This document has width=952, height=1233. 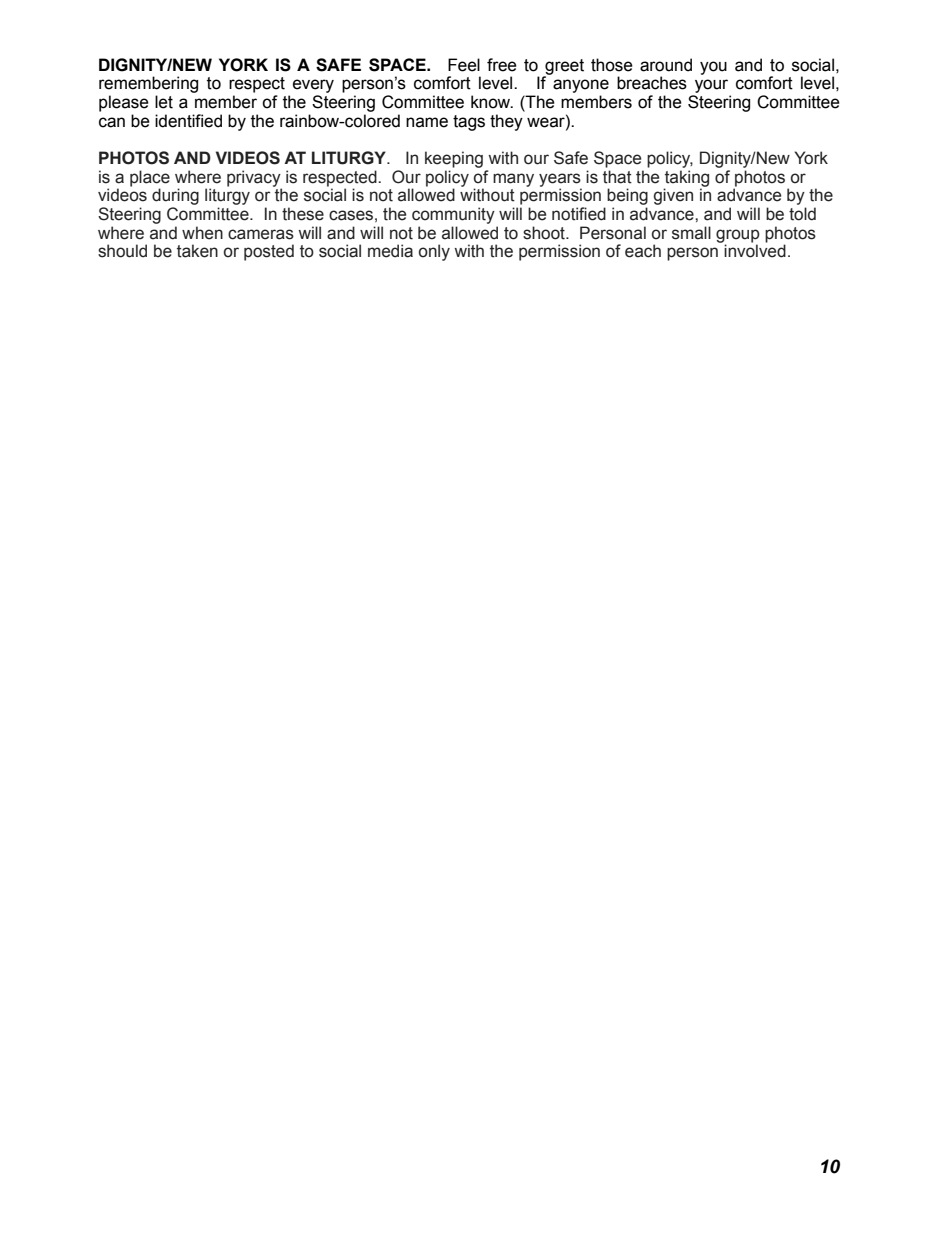 I want to click on community, so click(x=453, y=215).
